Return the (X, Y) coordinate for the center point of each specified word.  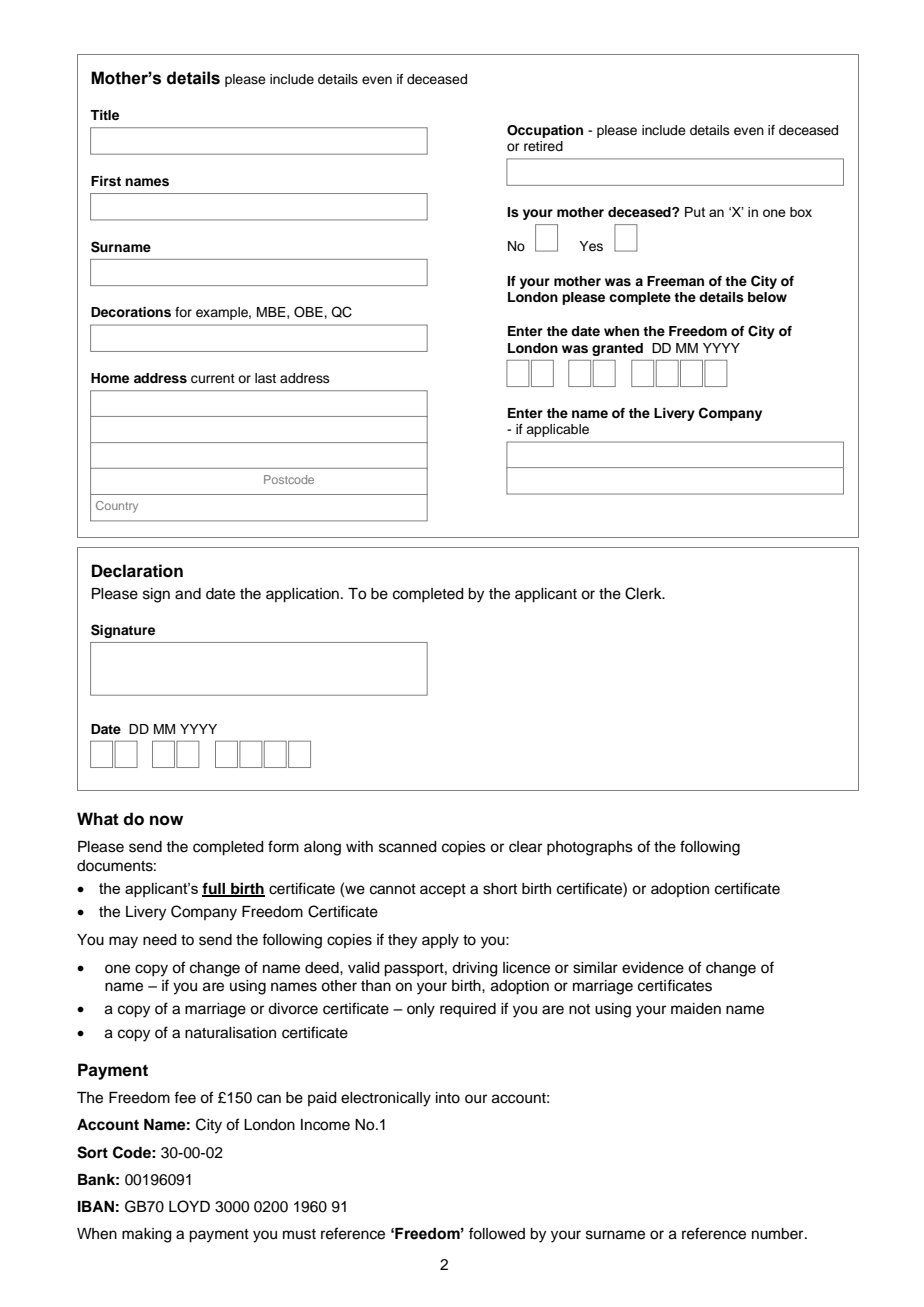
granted (617, 349)
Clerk (644, 593)
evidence (653, 968)
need (160, 940)
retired (543, 146)
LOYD (189, 1206)
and (188, 594)
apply (440, 941)
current (213, 379)
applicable (557, 430)
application (302, 595)
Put (695, 212)
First (106, 181)
